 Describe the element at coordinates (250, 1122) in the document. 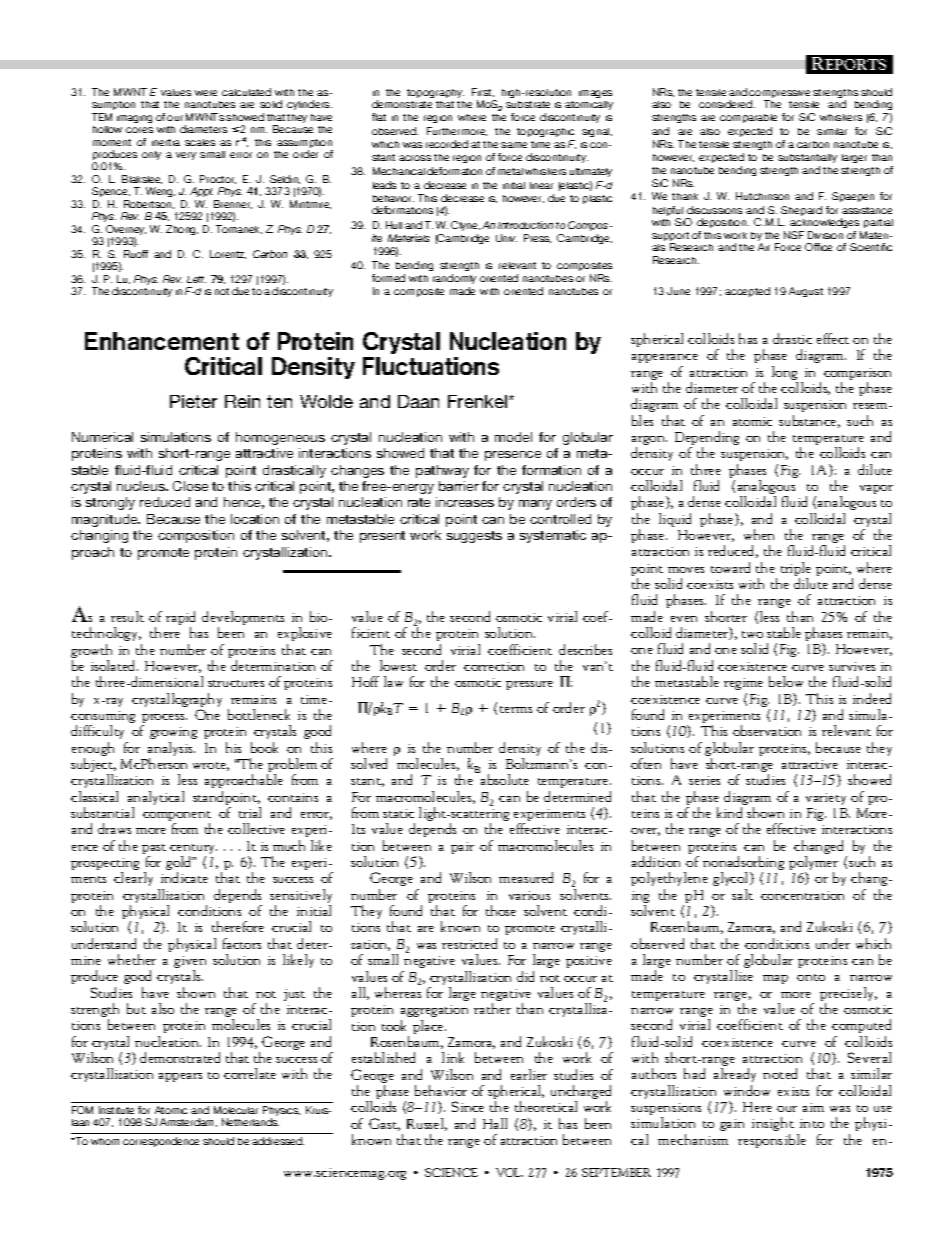

I see `Netherlands` at that location.
